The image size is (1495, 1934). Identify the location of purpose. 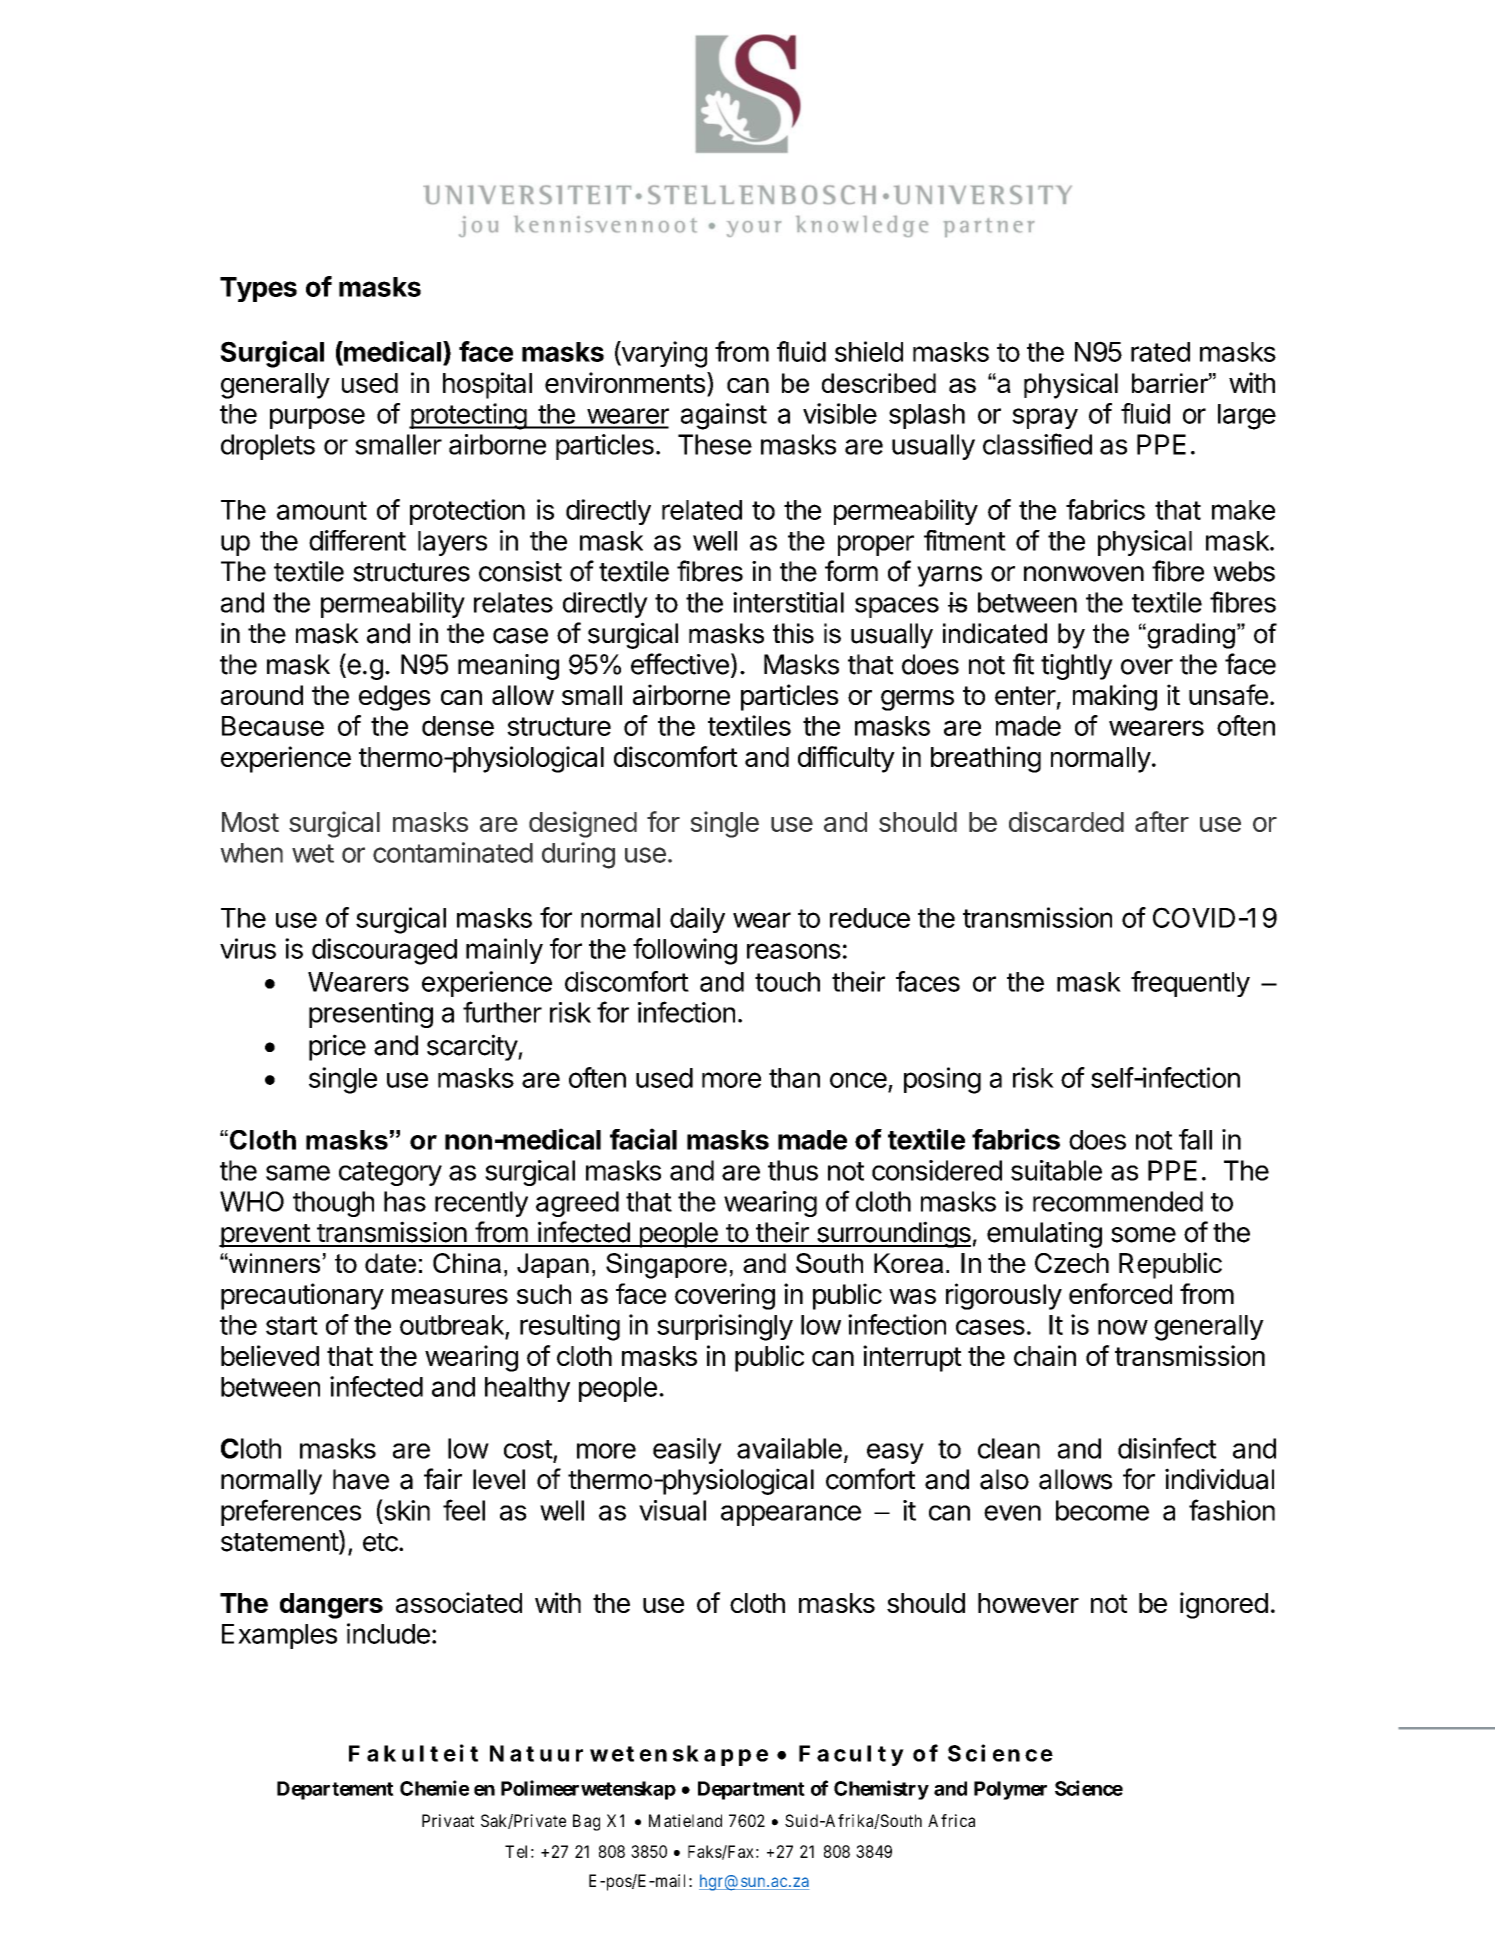
(317, 418).
